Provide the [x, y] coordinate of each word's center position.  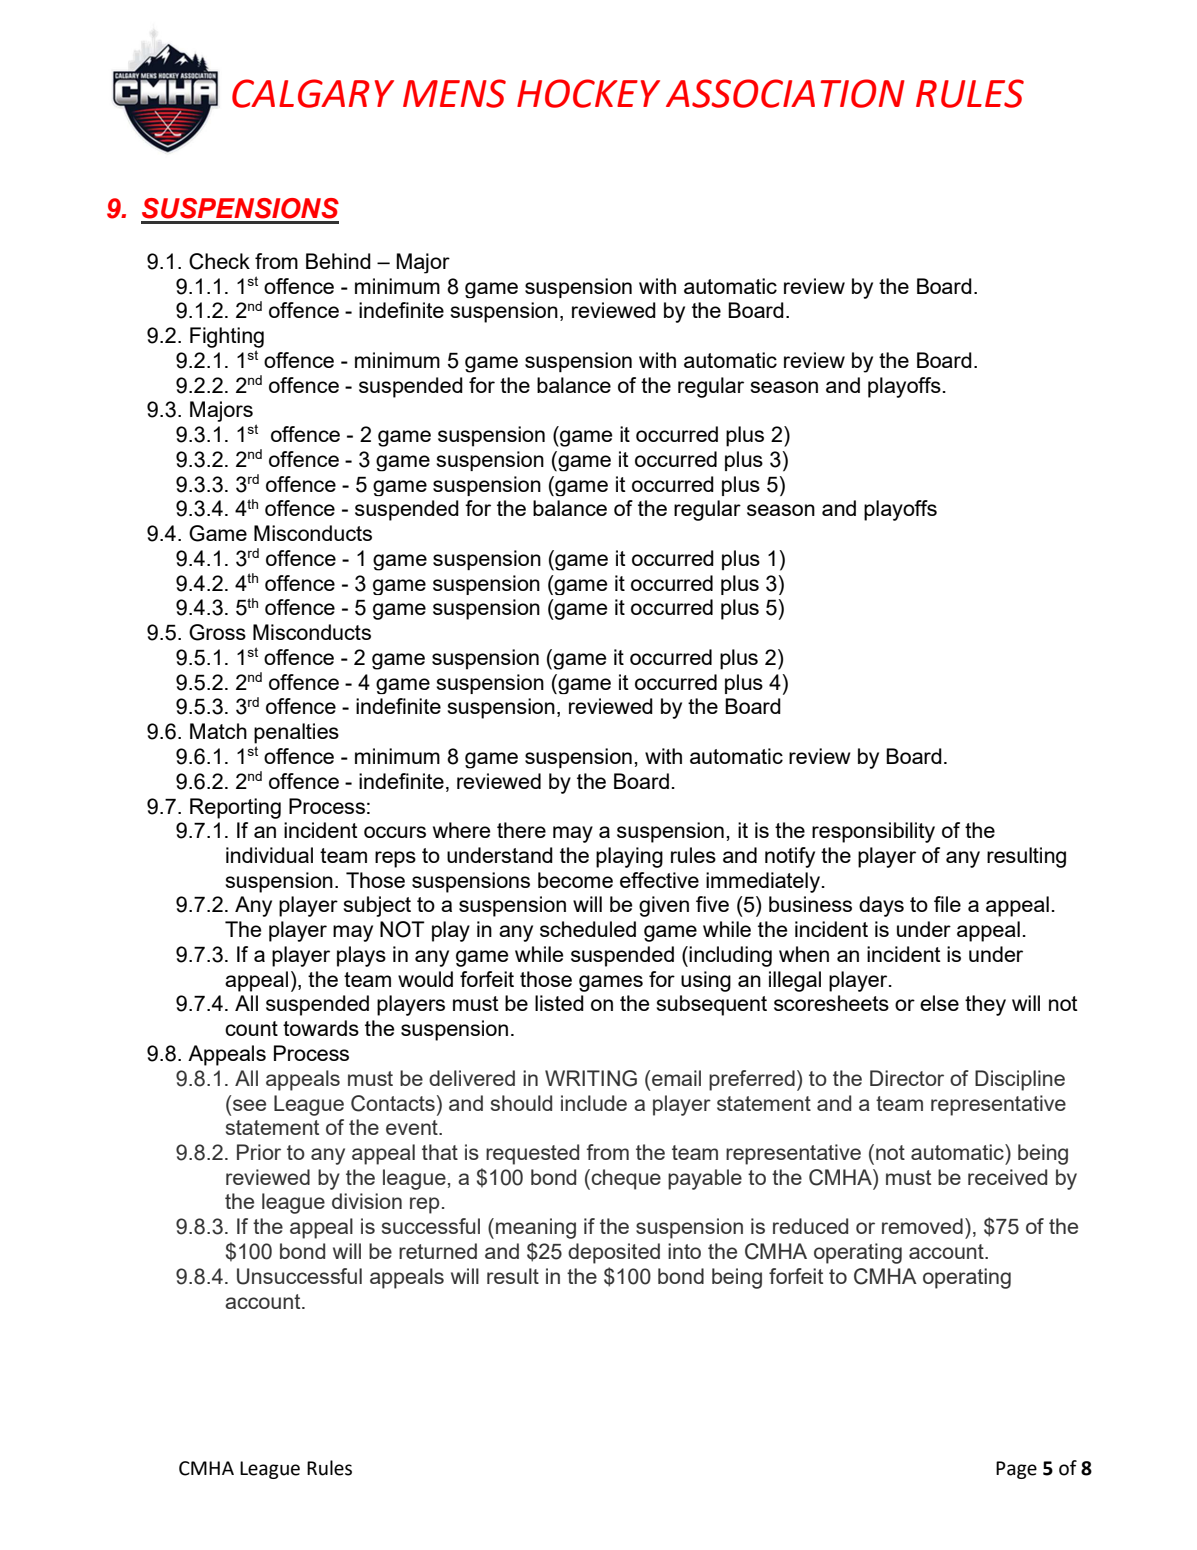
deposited [614, 1253]
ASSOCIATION [785, 93]
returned [438, 1251]
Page [1016, 1470]
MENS [454, 93]
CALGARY [313, 93]
